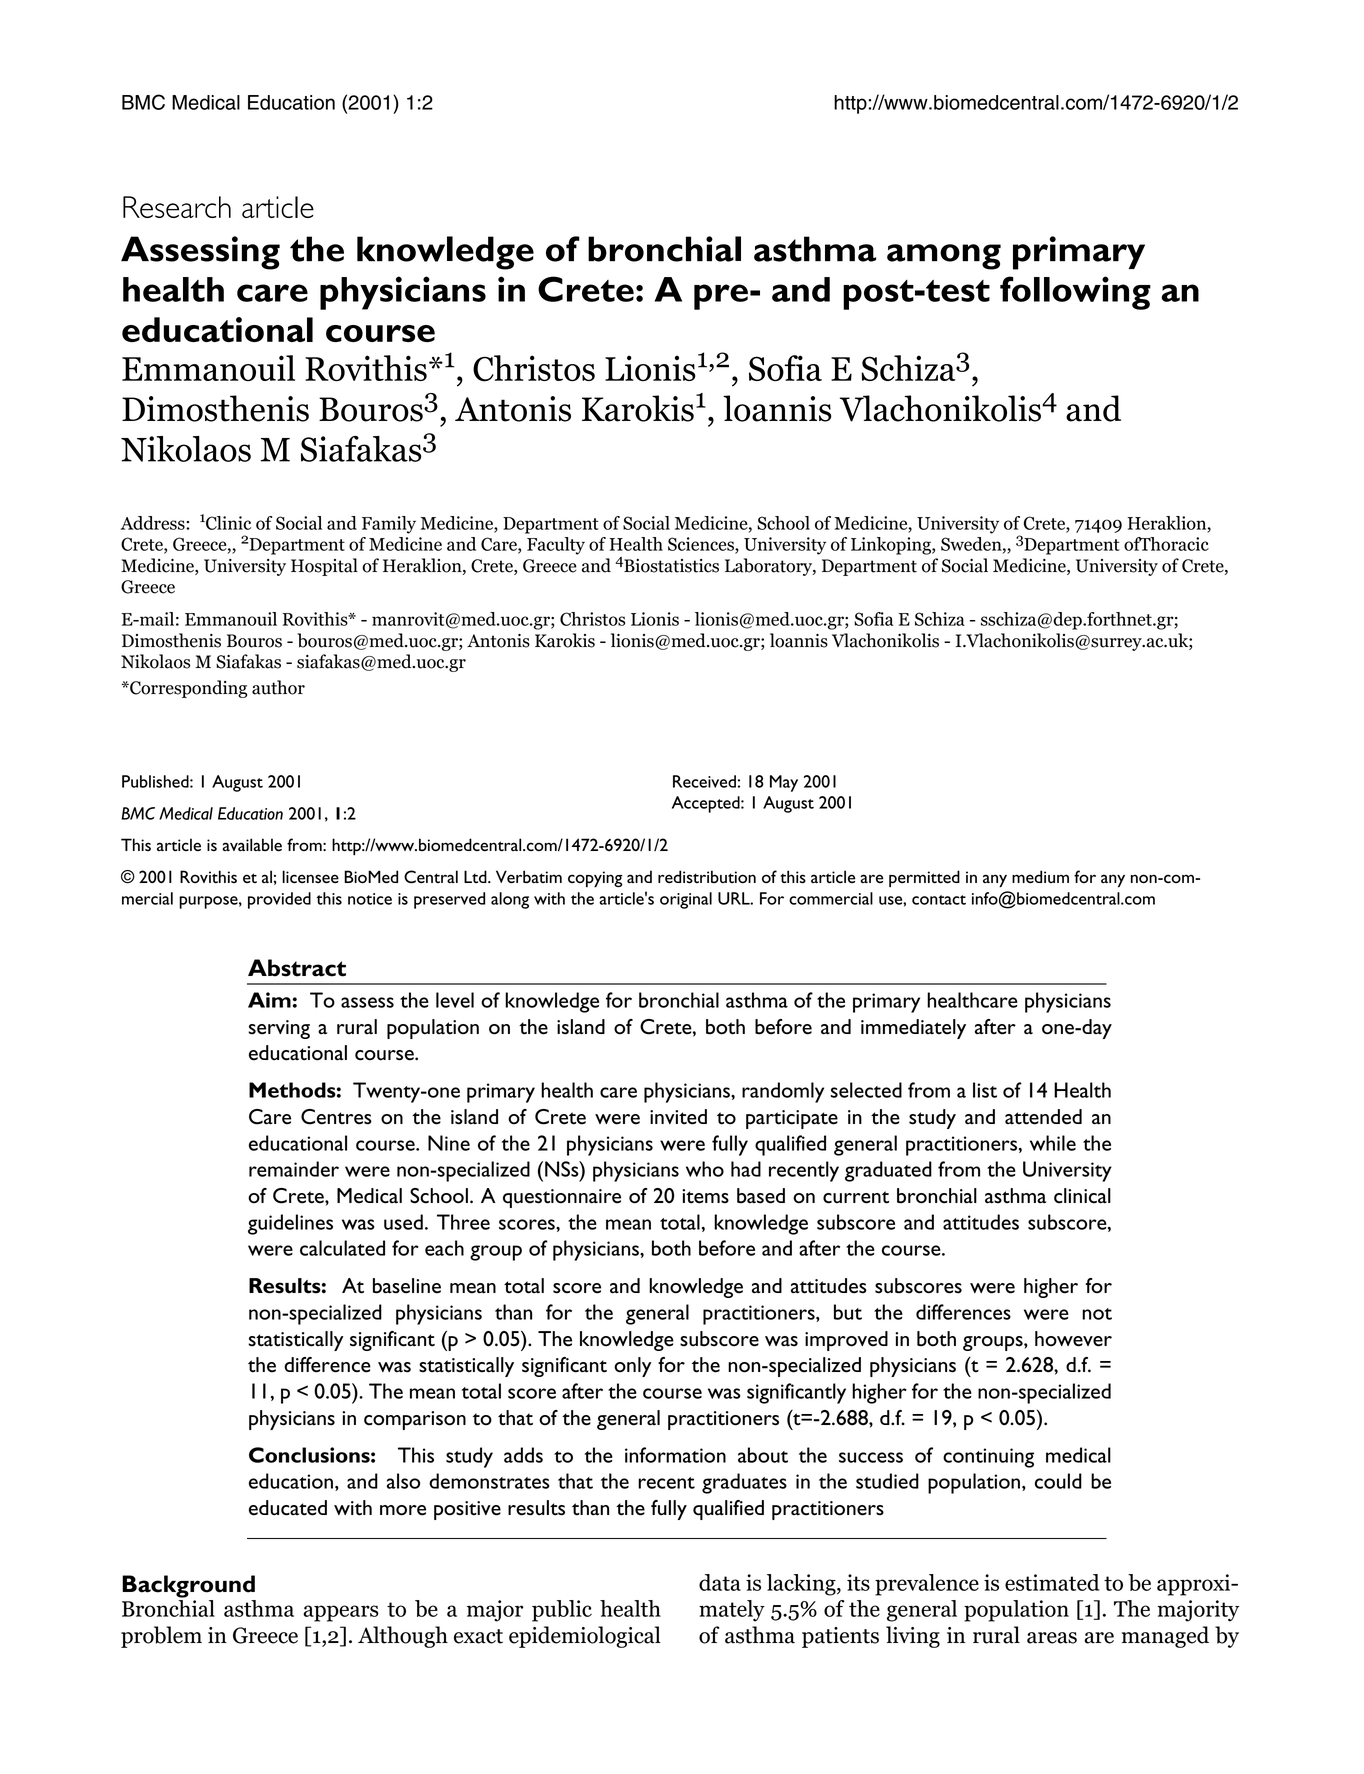 The width and height of the screenshot is (1364, 1774). What do you see at coordinates (686, 900) in the screenshot?
I see `original` at bounding box center [686, 900].
